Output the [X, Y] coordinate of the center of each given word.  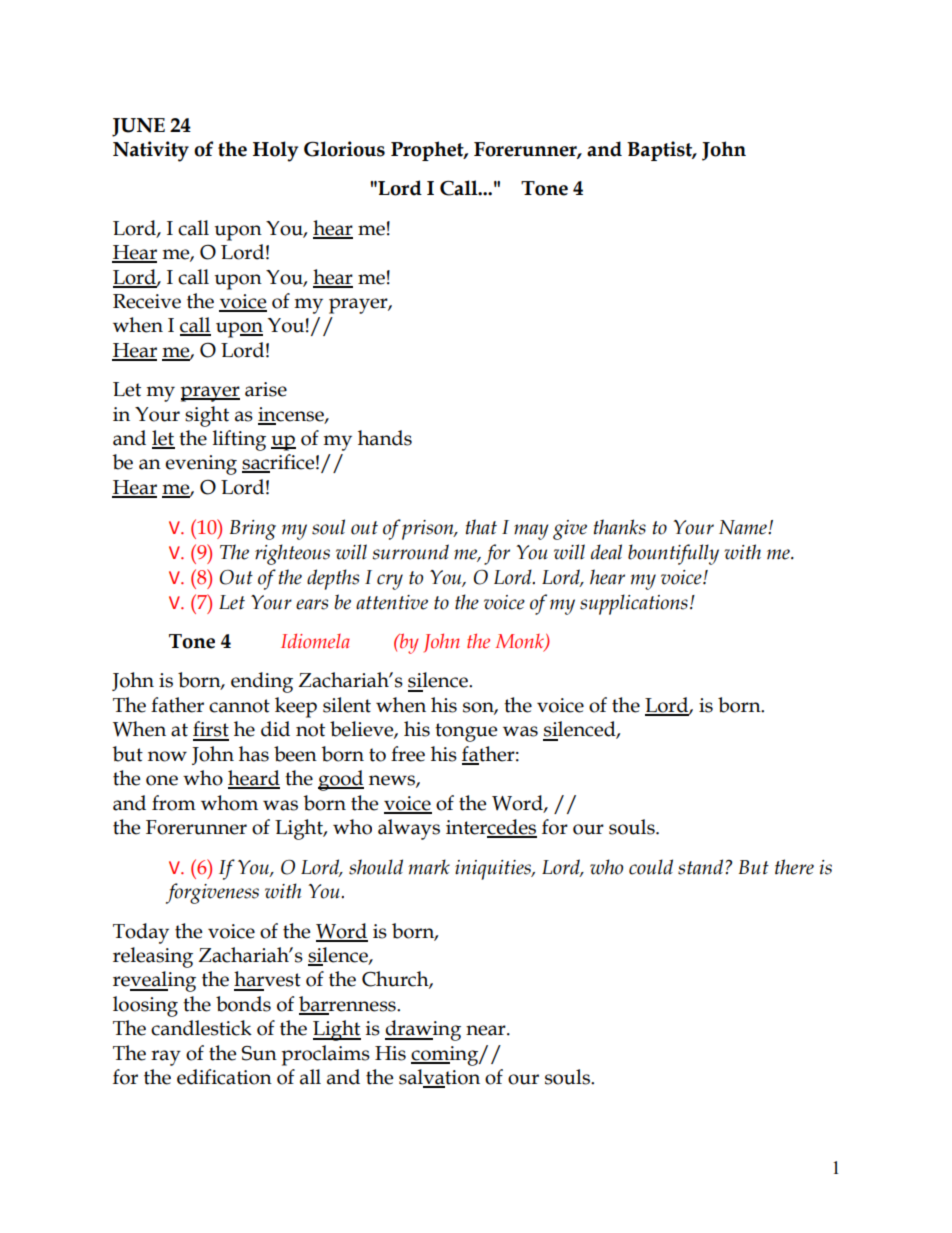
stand [702, 867]
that [481, 527]
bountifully [673, 554]
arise [266, 389]
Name [744, 527]
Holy [275, 151]
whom [229, 803]
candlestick [201, 1028]
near [487, 1030]
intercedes [491, 828]
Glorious [344, 149]
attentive [392, 602]
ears [312, 604]
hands [385, 438]
